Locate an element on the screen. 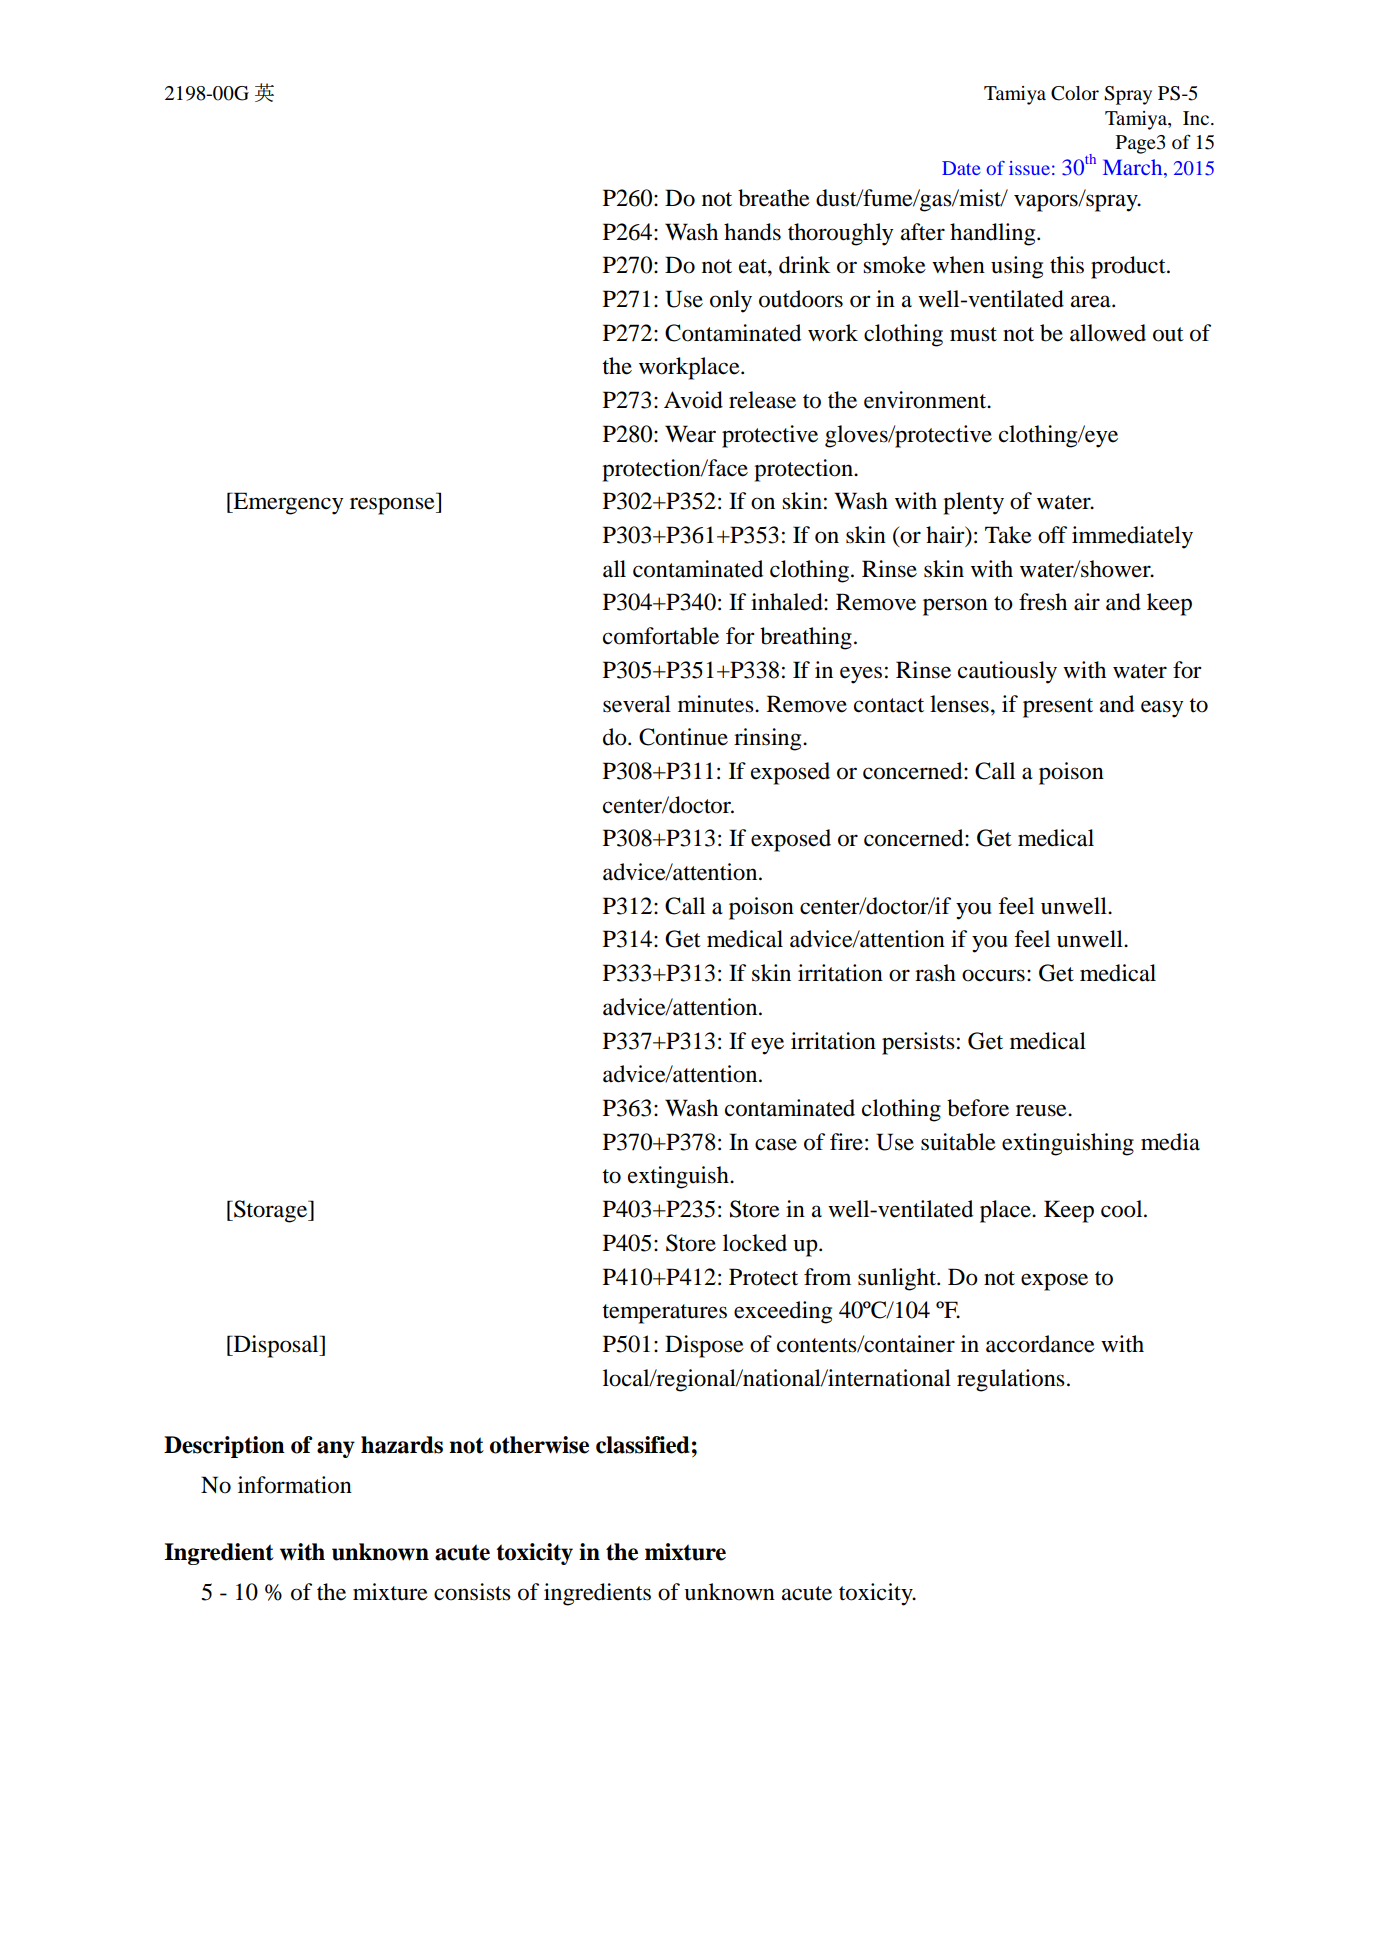 This screenshot has height=1950, width=1379. breathe is located at coordinates (774, 198).
